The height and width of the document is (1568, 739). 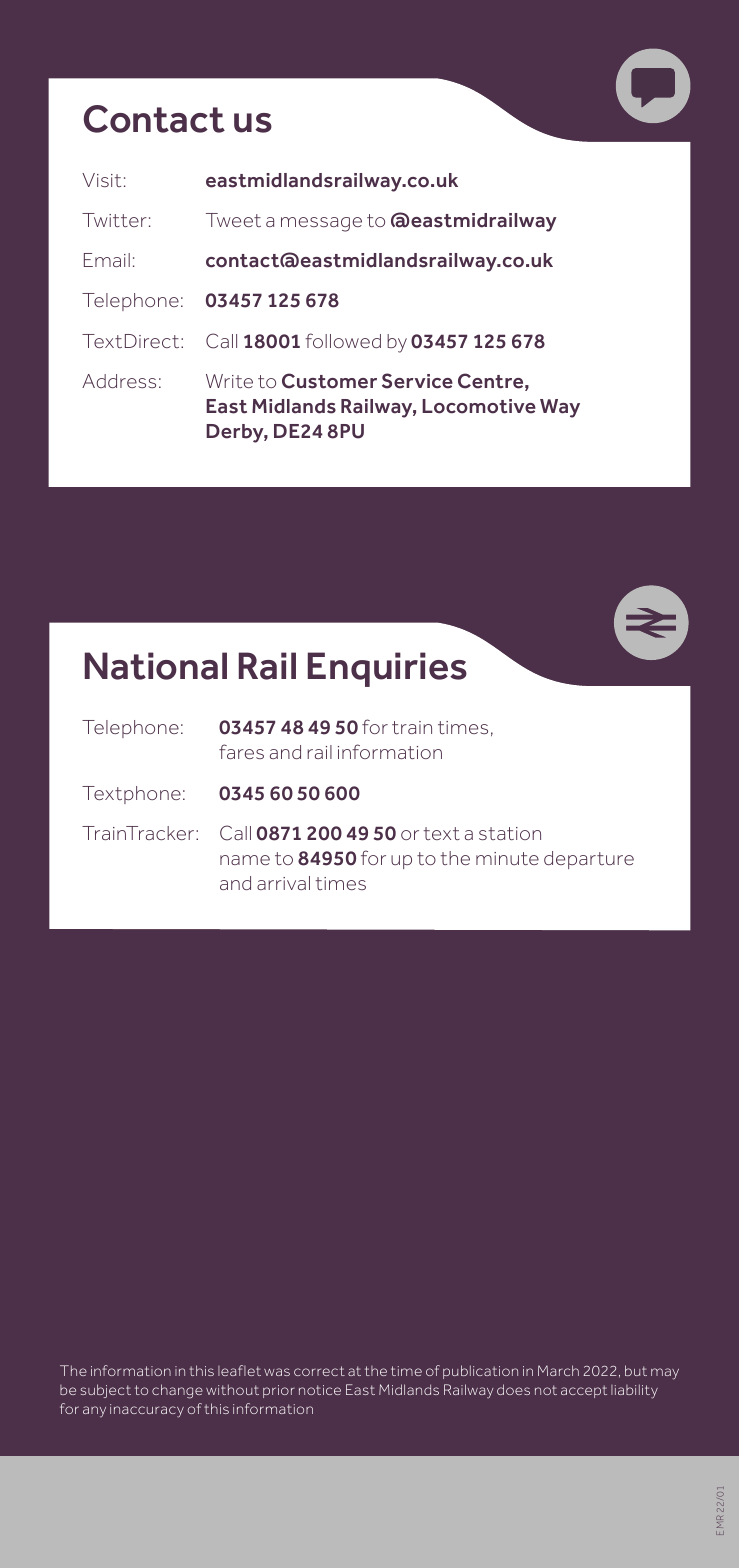 What do you see at coordinates (107, 260) in the document?
I see `Email` at bounding box center [107, 260].
